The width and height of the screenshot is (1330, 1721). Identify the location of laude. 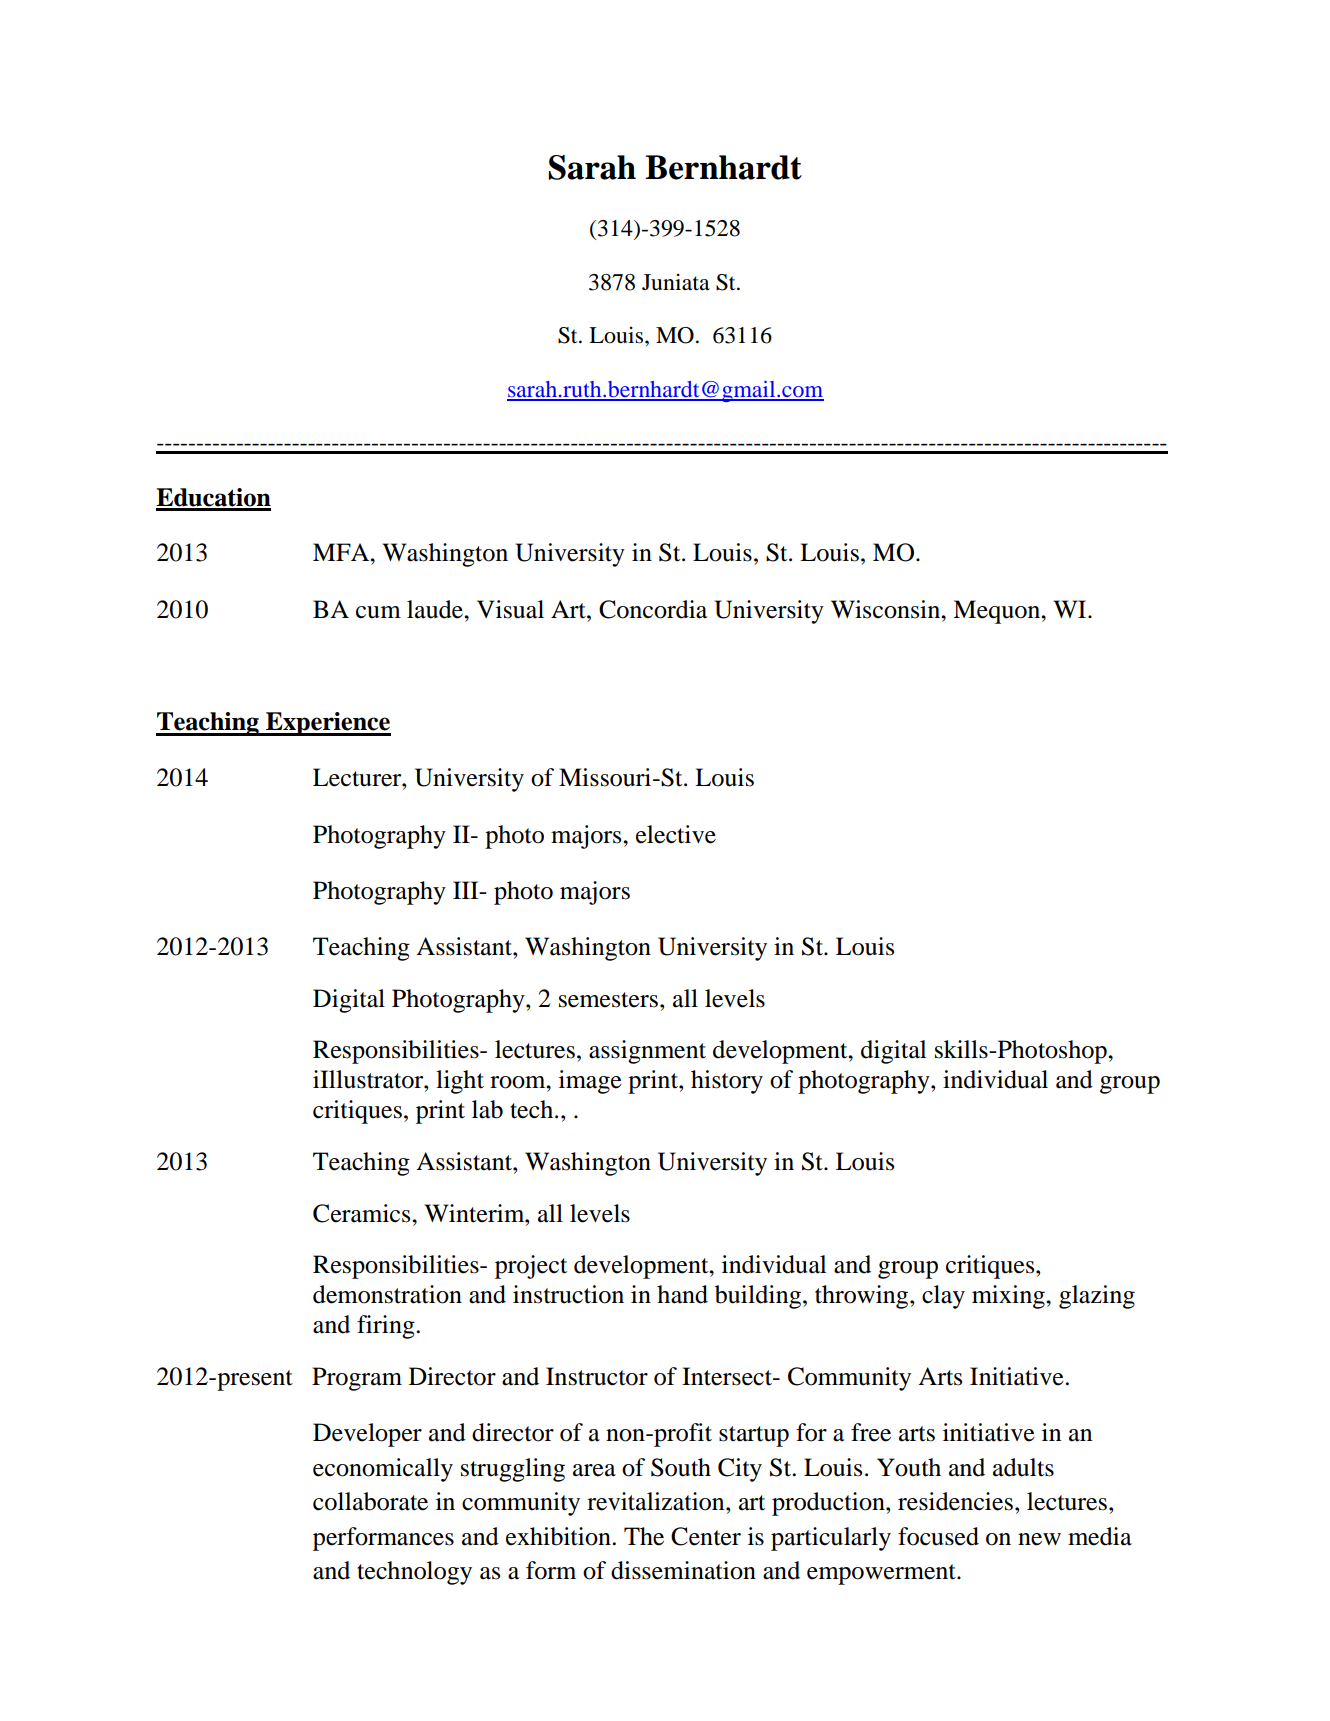
(436, 609).
